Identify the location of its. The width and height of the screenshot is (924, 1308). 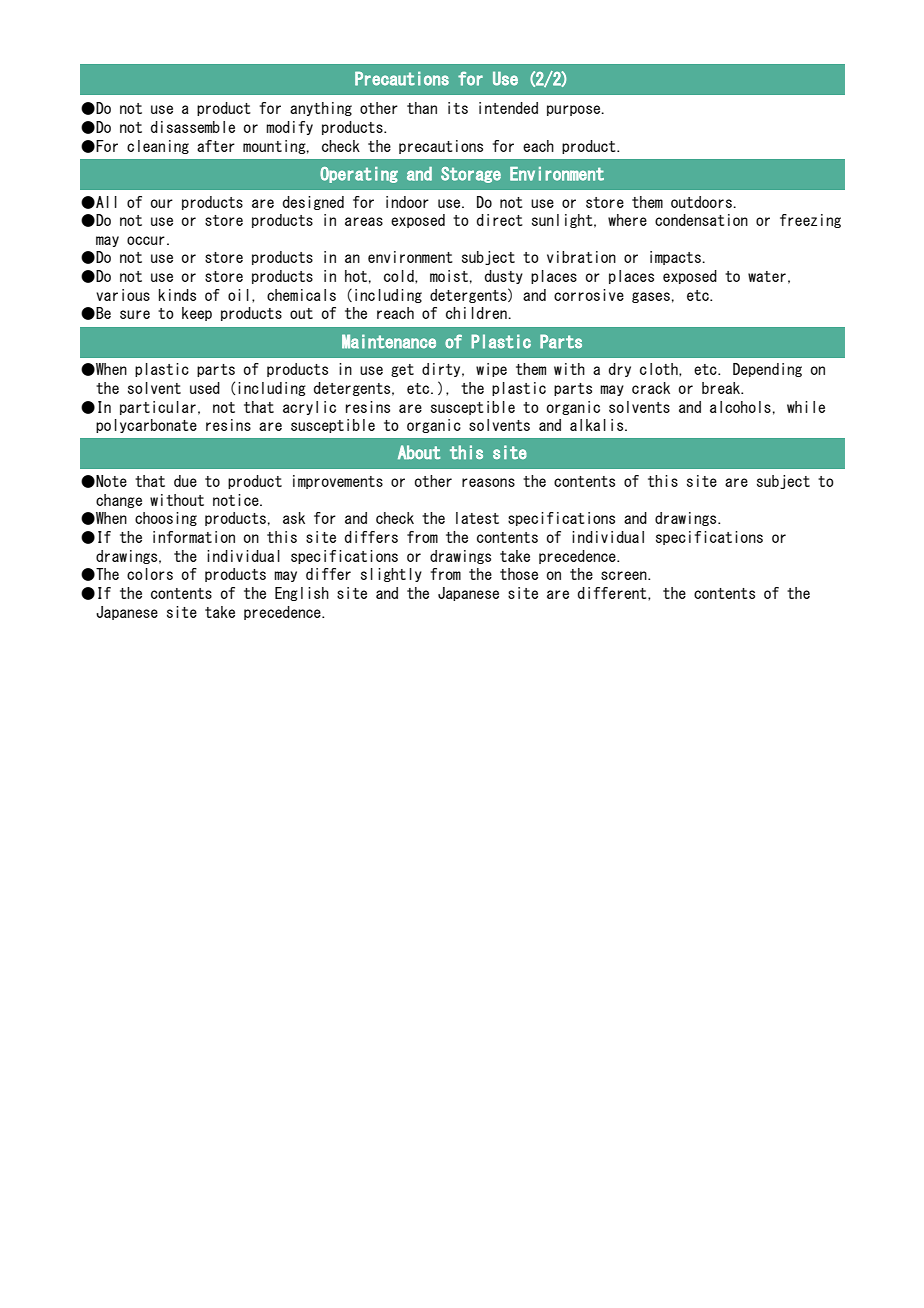
(458, 108).
